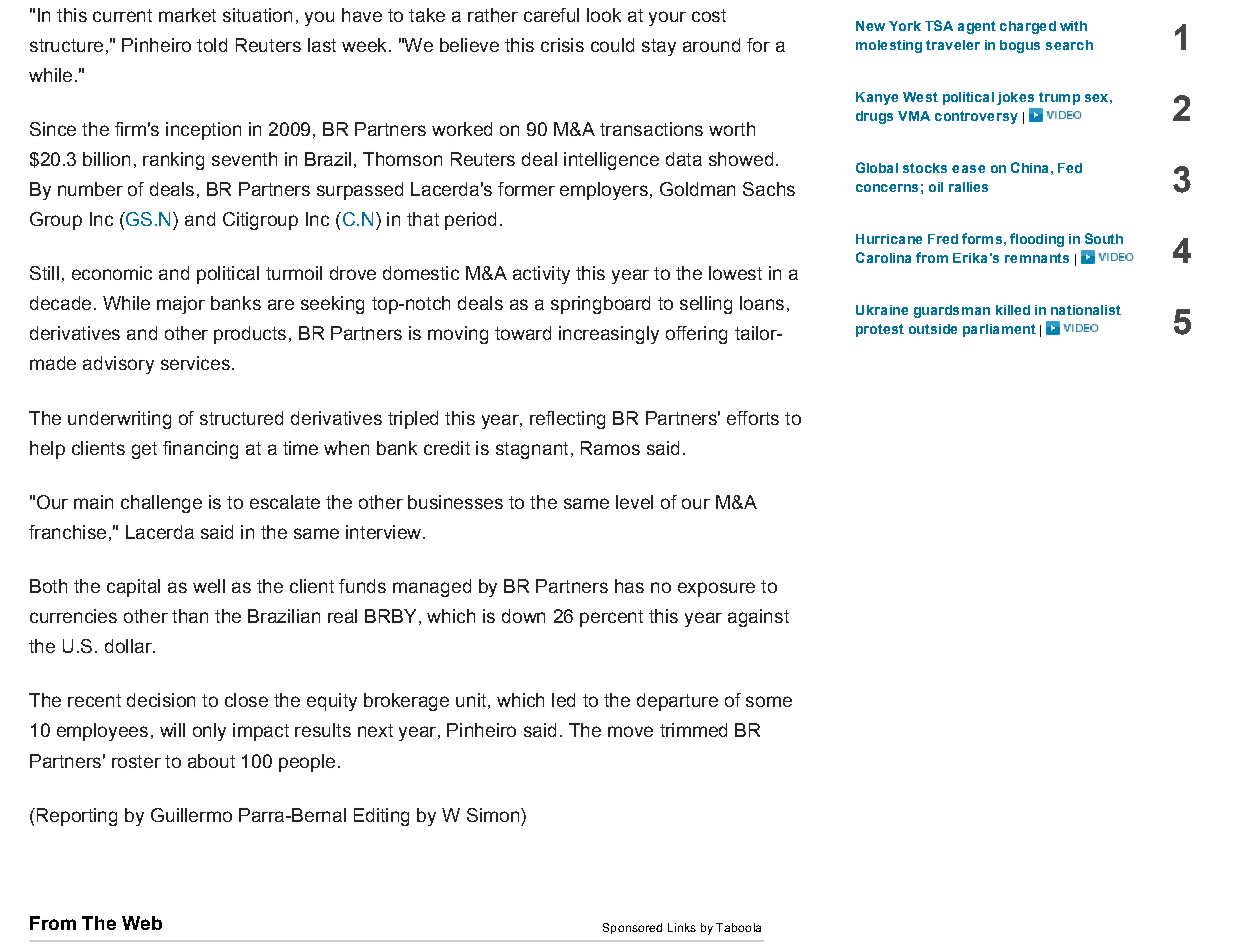 The image size is (1233, 952). What do you see at coordinates (632, 928) in the screenshot?
I see `Sponsored` at bounding box center [632, 928].
